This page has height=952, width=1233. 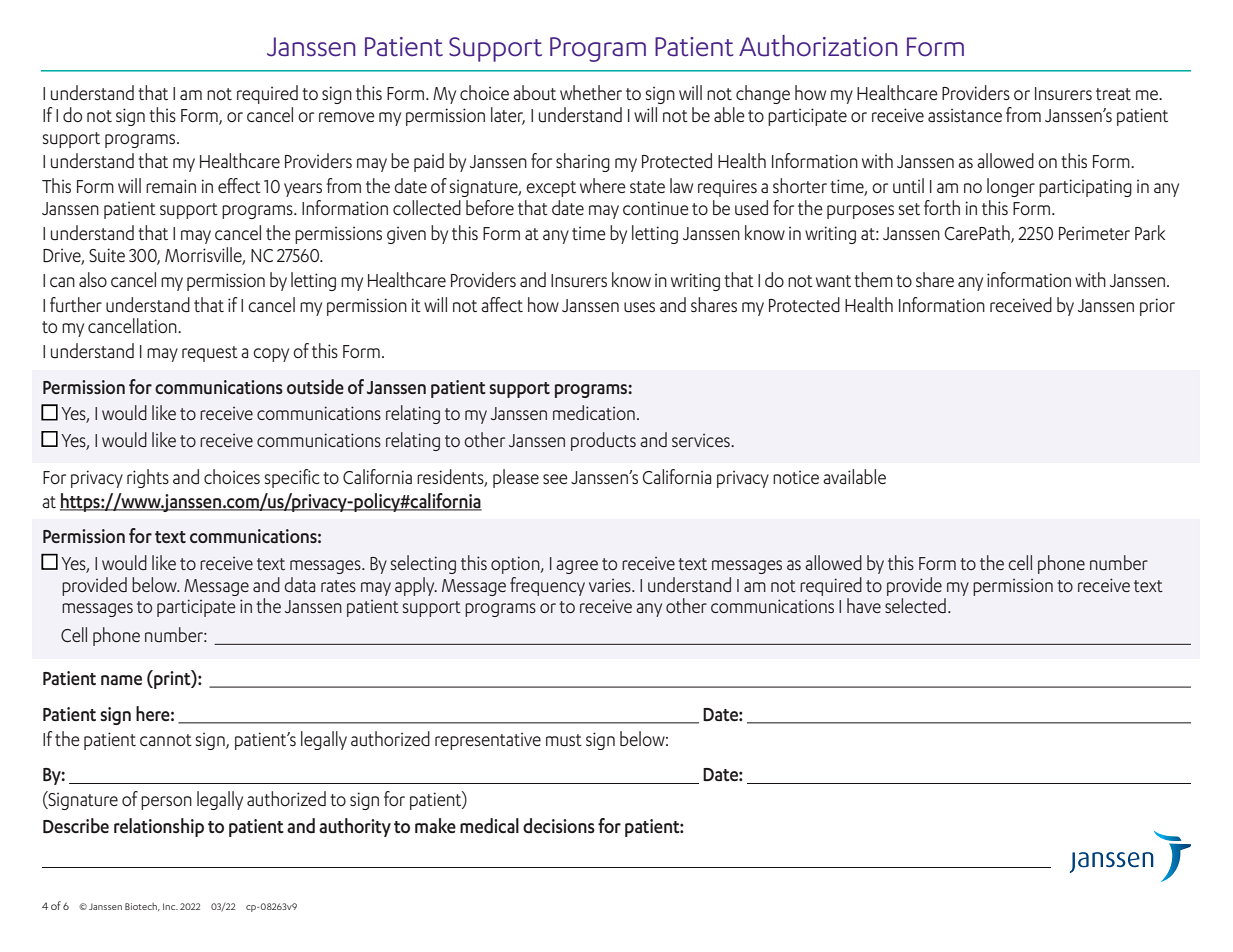 I want to click on notice, so click(x=796, y=477).
